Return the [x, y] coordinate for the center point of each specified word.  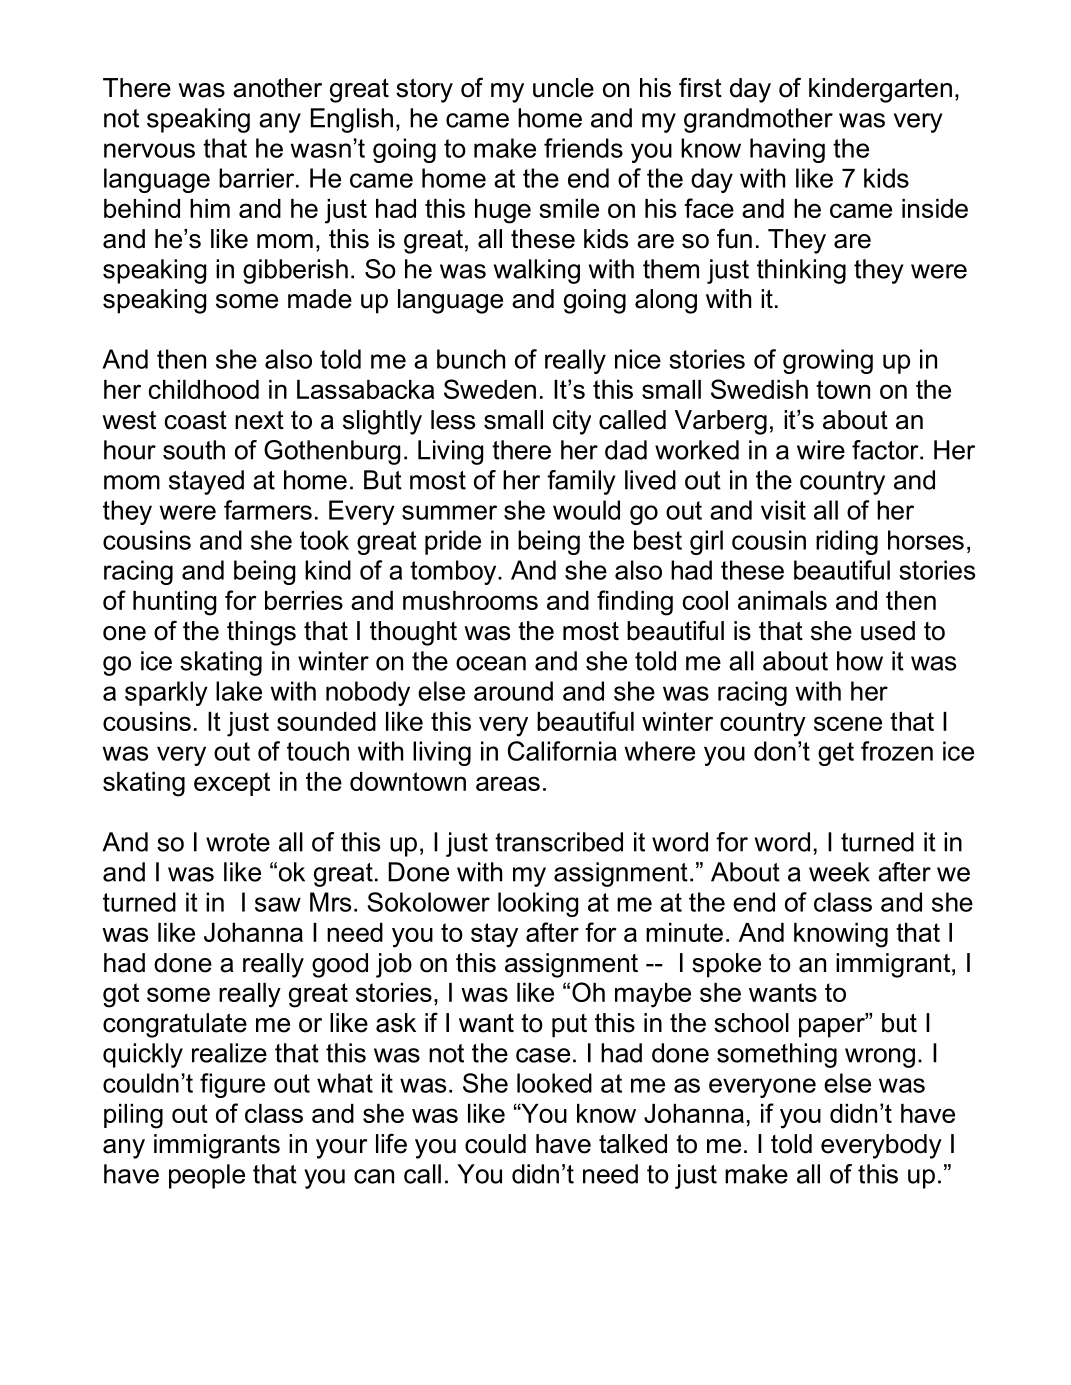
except [232, 784]
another [277, 88]
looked [554, 1083]
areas [508, 783]
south [194, 450]
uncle [563, 88]
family [581, 482]
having [787, 150]
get [836, 754]
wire [821, 450]
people [207, 1176]
